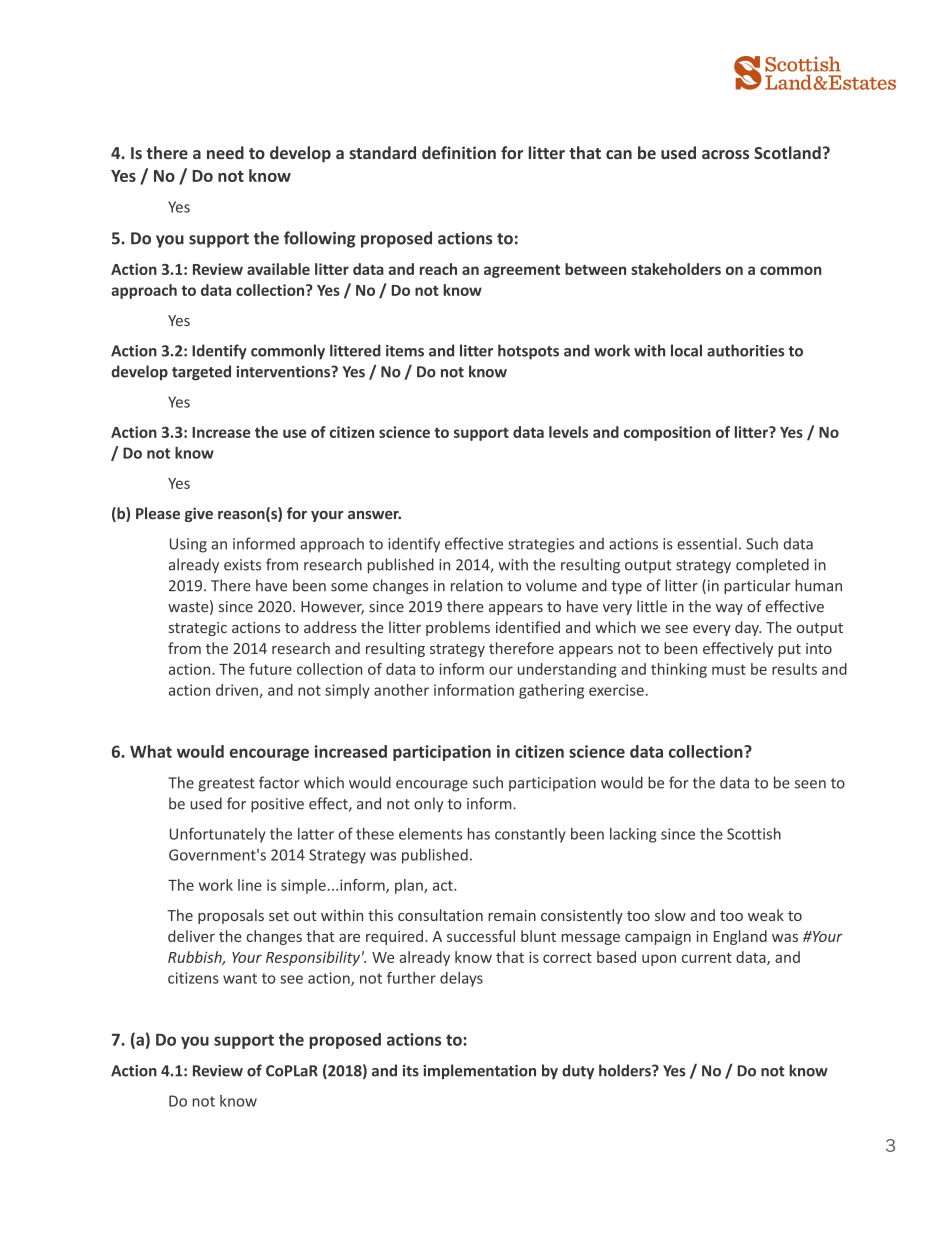 The width and height of the screenshot is (952, 1233). What do you see at coordinates (479, 834) in the screenshot?
I see `has` at bounding box center [479, 834].
